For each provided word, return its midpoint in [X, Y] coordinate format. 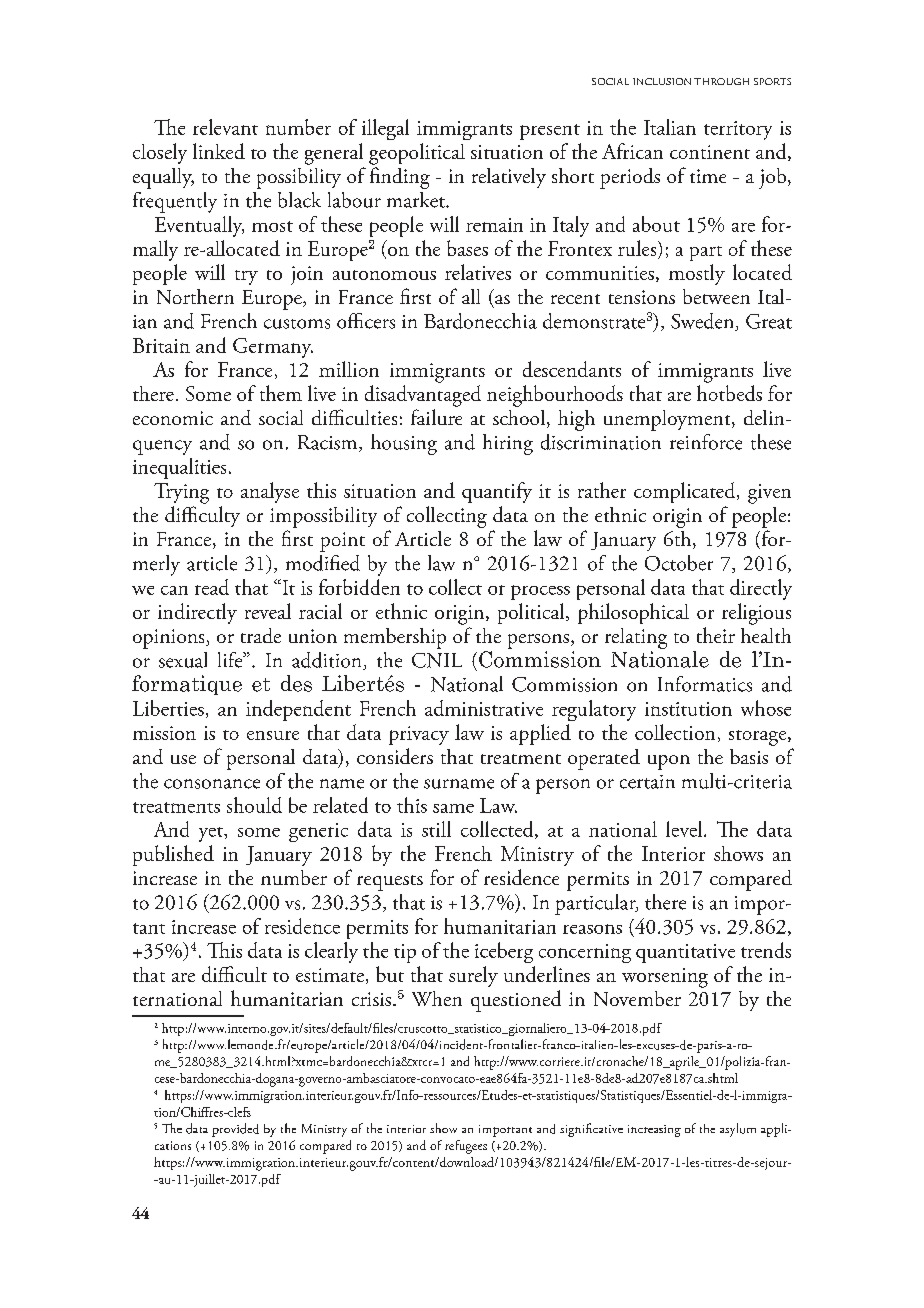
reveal [268, 611]
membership [395, 638]
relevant [225, 127]
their [716, 635]
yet [212, 834]
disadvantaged [423, 396]
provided [235, 1130]
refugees [466, 1147]
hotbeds [729, 393]
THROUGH [721, 81]
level [685, 829]
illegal [385, 129]
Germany [273, 348]
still [436, 829]
